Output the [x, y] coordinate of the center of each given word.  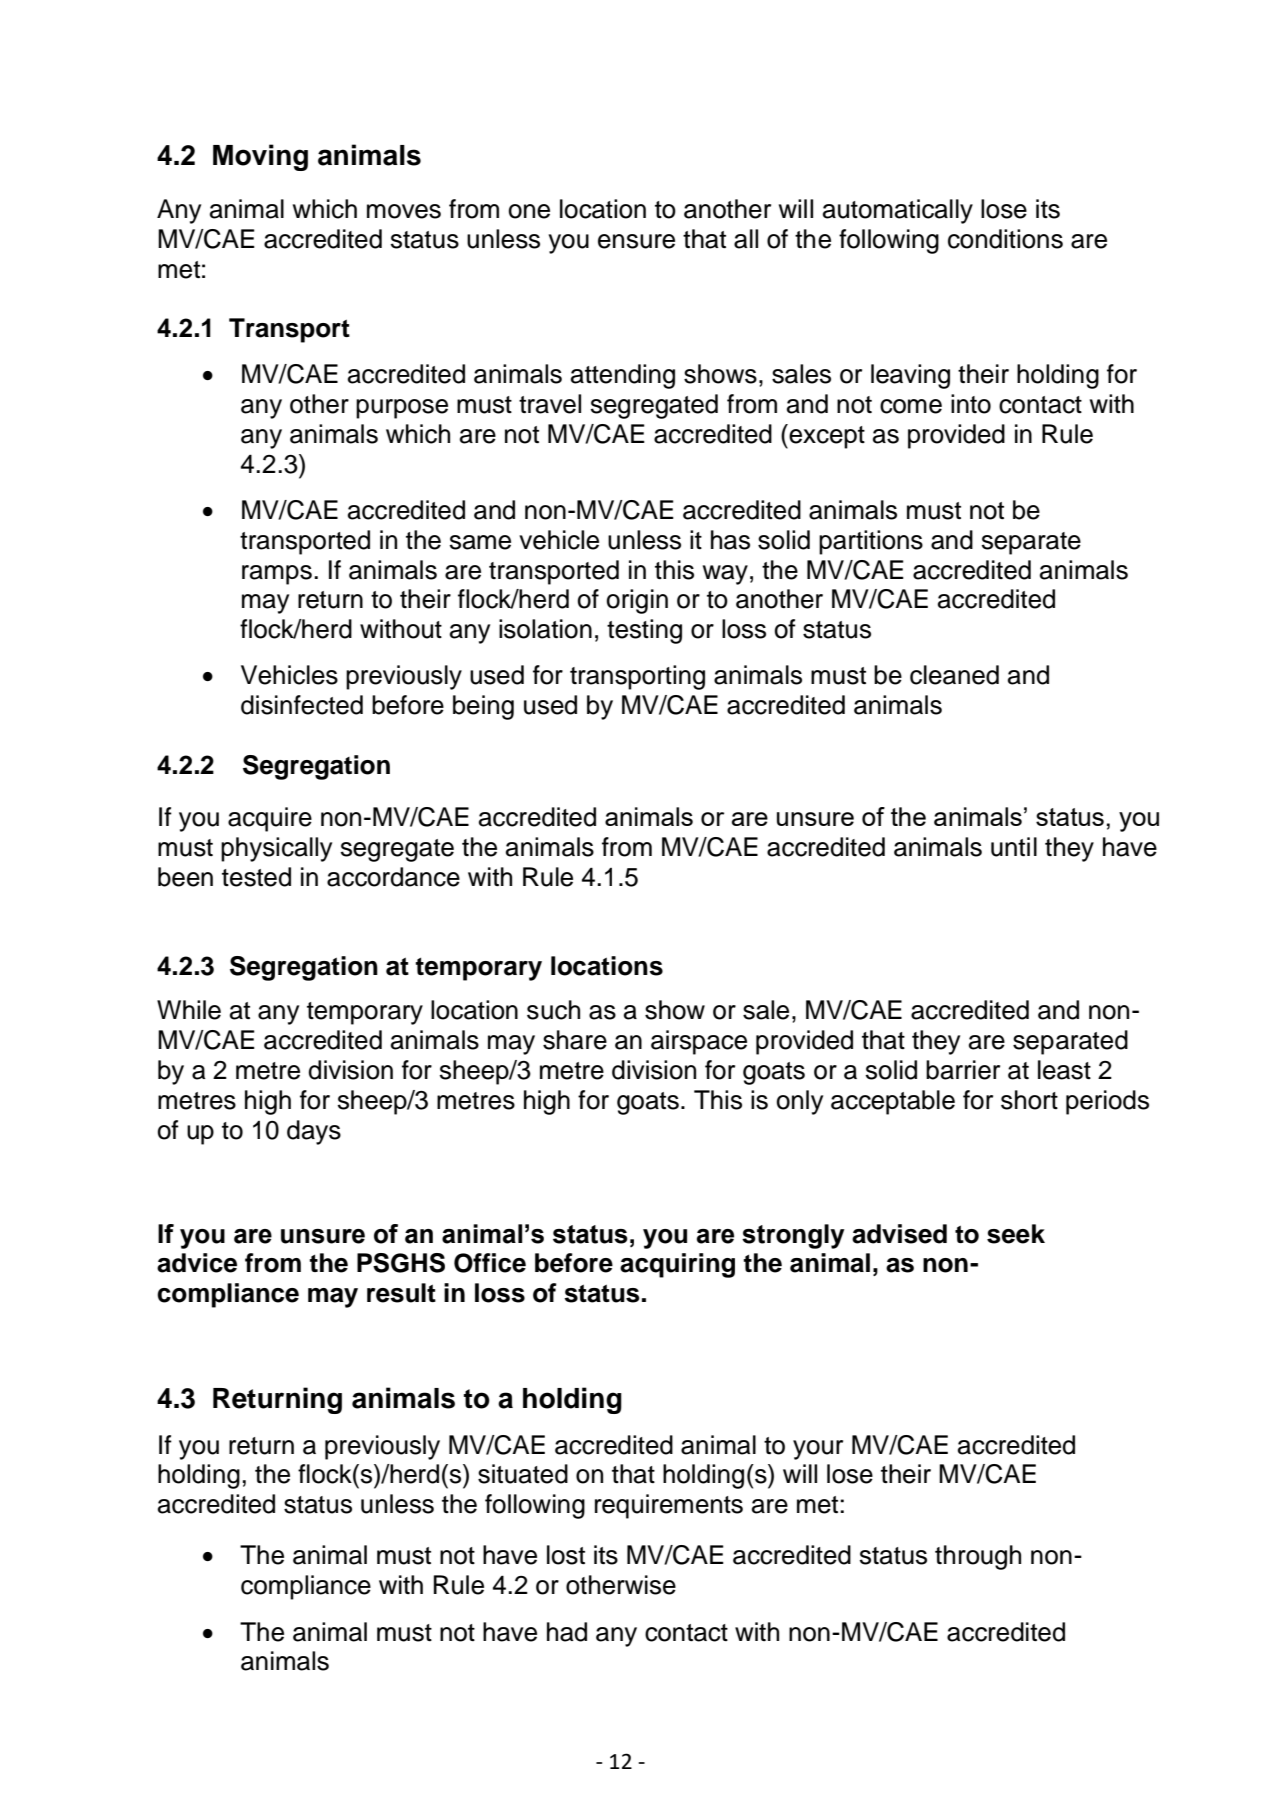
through [978, 1557]
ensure [636, 241]
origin [637, 601]
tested [256, 877]
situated [523, 1474]
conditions [1005, 239]
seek [1016, 1234]
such [553, 1010]
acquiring [677, 1265]
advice [197, 1263]
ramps [277, 575]
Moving [260, 157]
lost [566, 1555]
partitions [871, 542]
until [1014, 847]
